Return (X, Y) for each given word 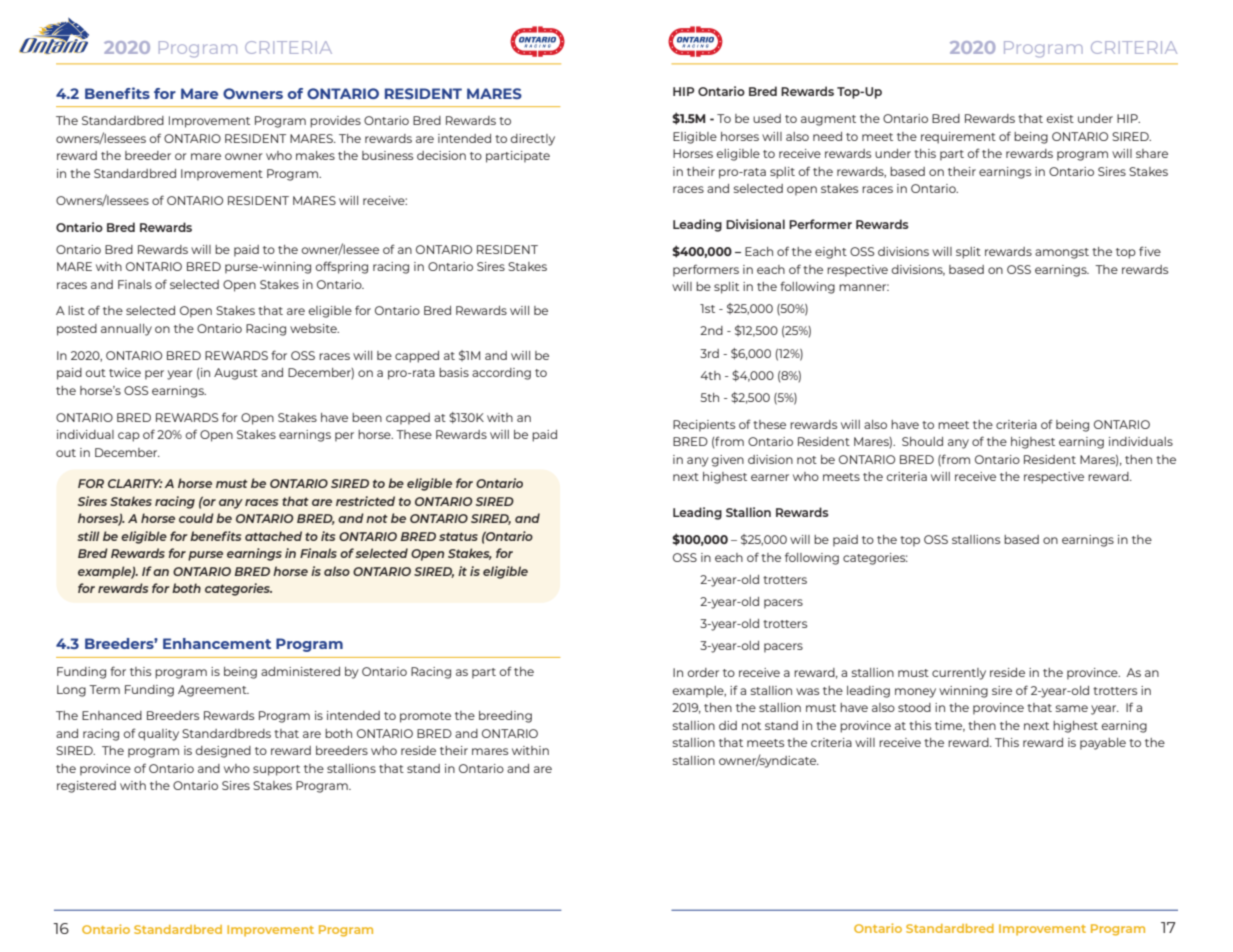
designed (223, 752)
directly (533, 140)
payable (1103, 744)
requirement (958, 138)
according (501, 374)
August (236, 374)
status (458, 536)
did (728, 725)
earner (770, 477)
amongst (1062, 253)
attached (273, 536)
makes (315, 155)
